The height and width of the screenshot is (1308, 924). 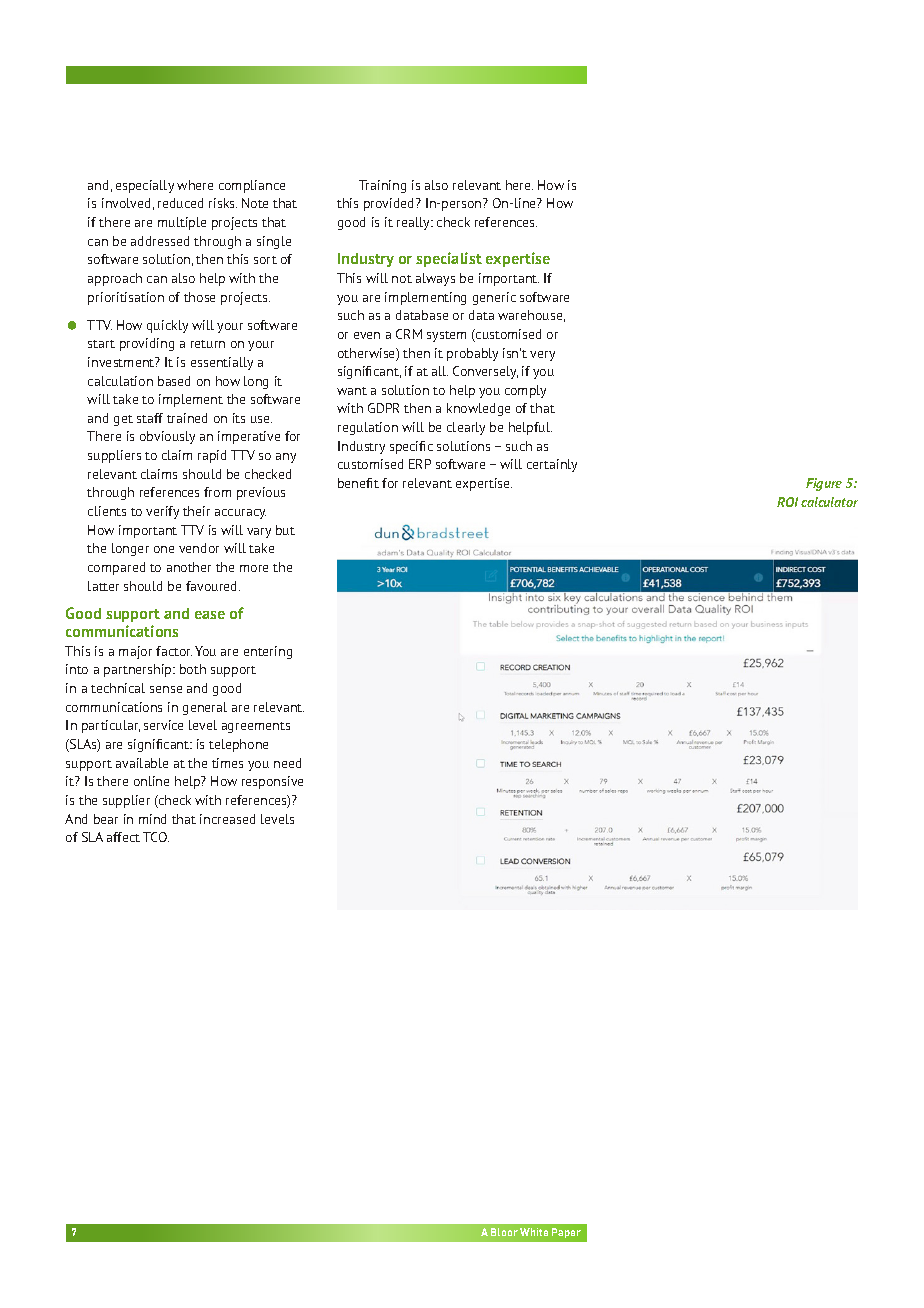 I want to click on ROI, so click(x=787, y=502).
